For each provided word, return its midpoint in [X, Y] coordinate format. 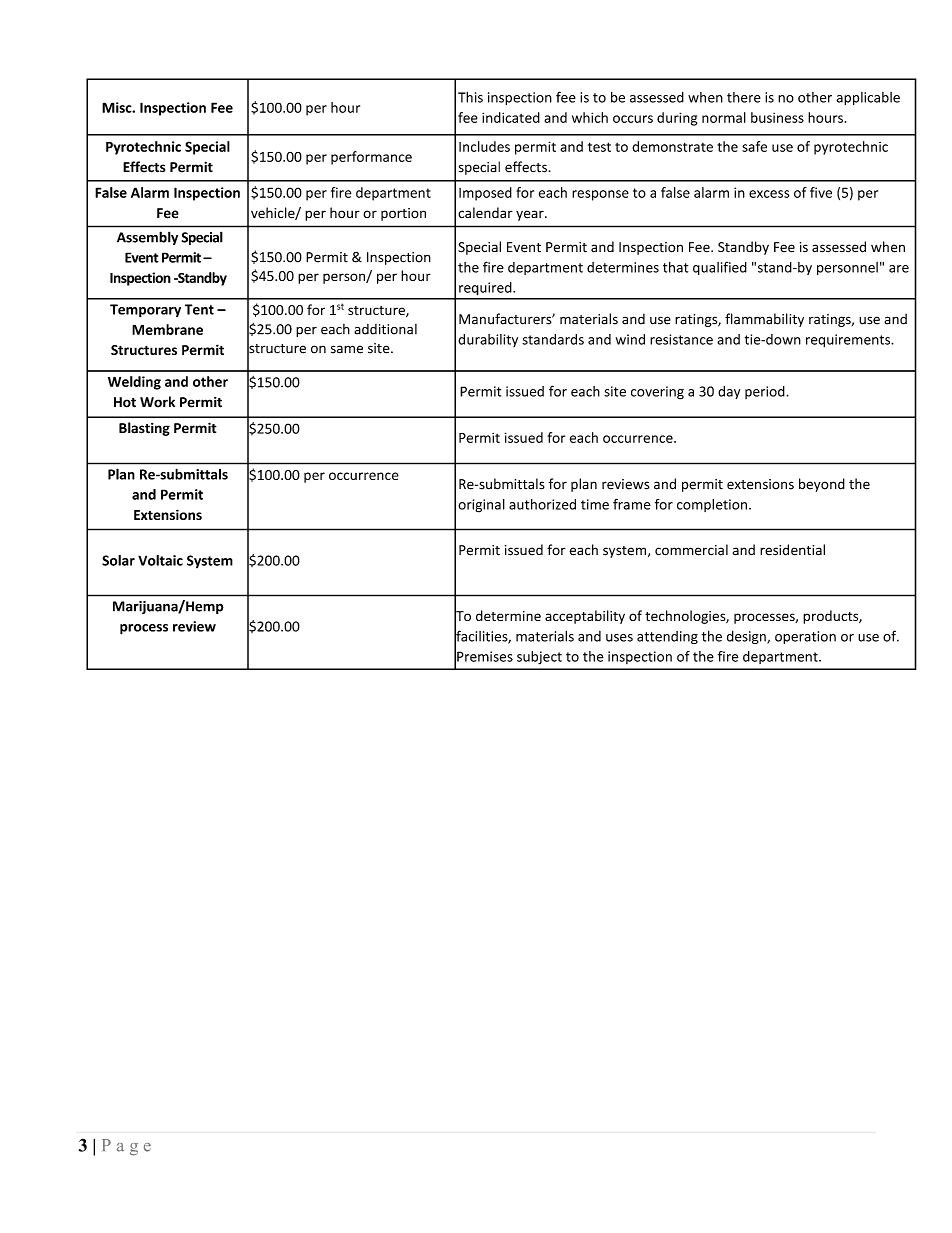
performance [371, 158]
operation [805, 637]
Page [126, 1147]
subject [539, 658]
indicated [511, 117]
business [777, 117]
